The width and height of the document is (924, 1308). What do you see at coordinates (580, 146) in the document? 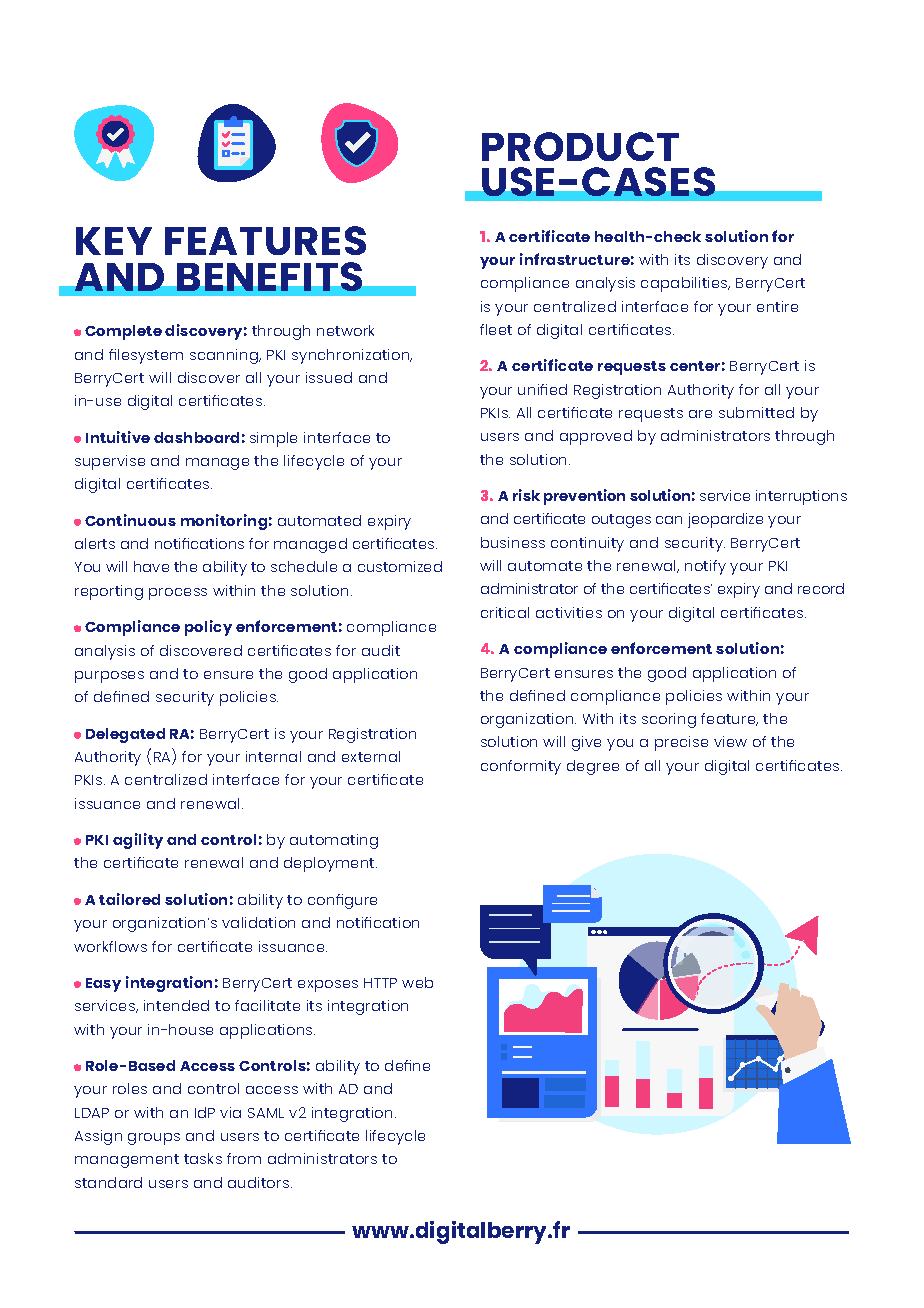
I see `PRODUCT` at bounding box center [580, 146].
